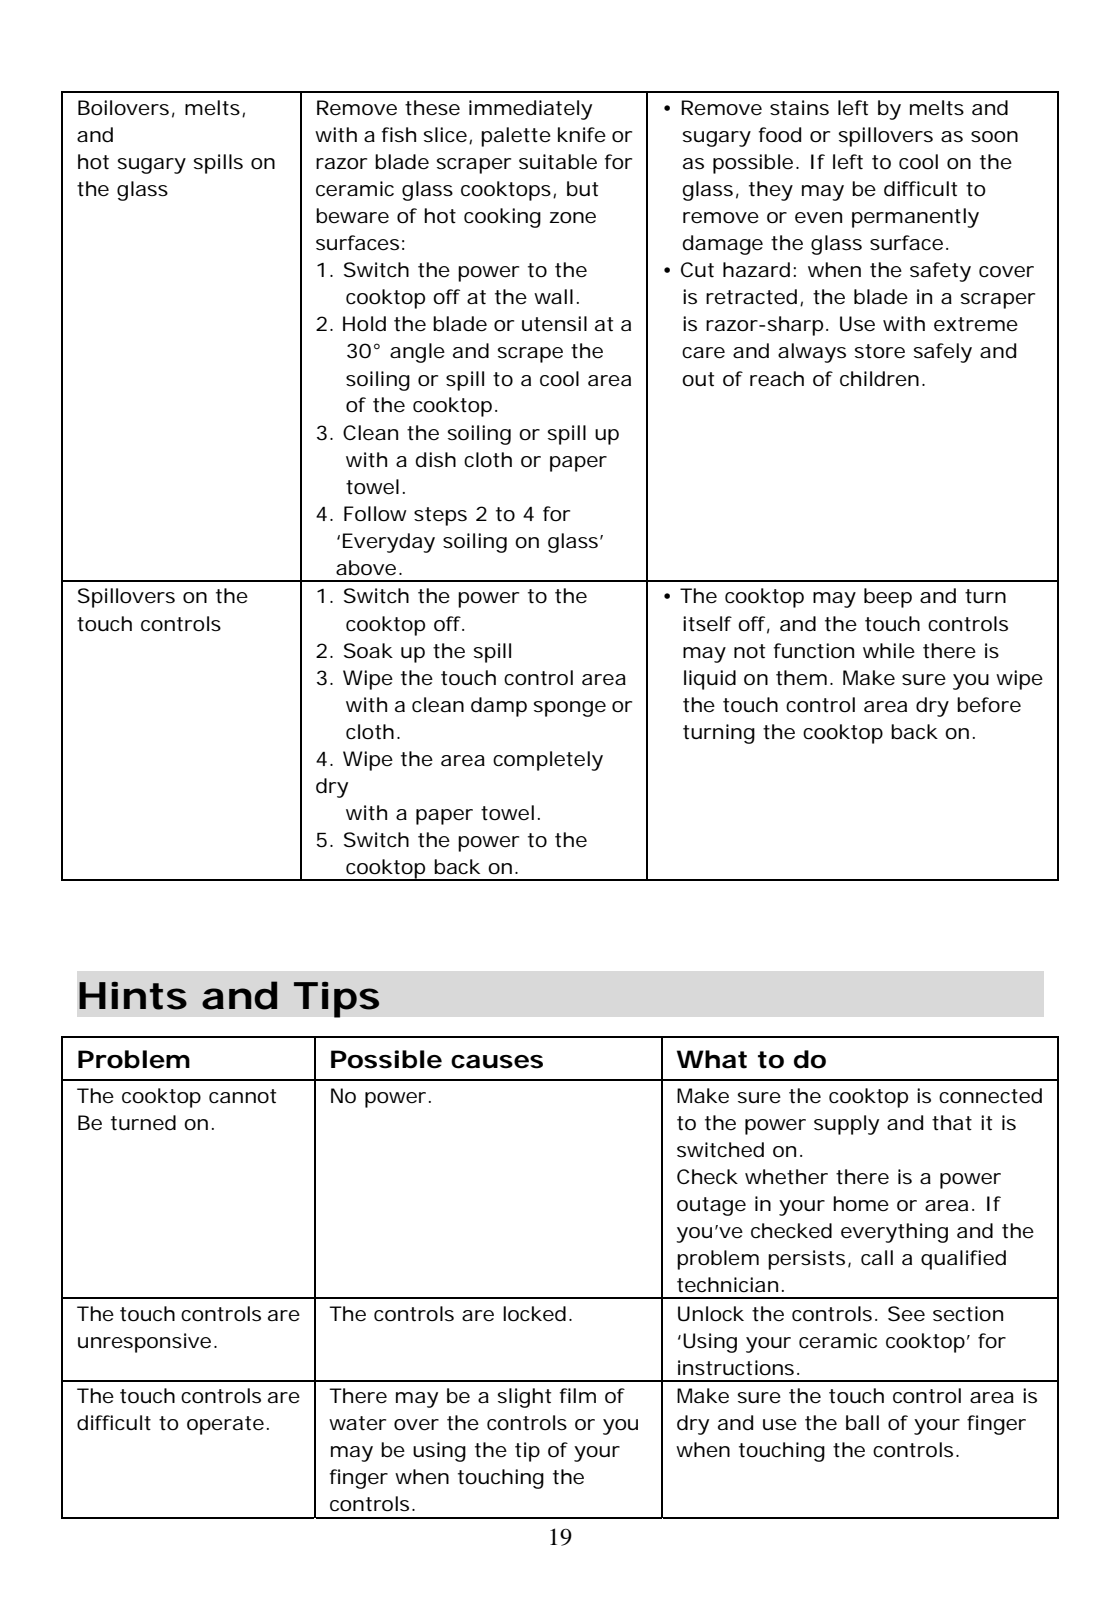 This screenshot has width=1113, height=1612. I want to click on Hold, so click(364, 324).
